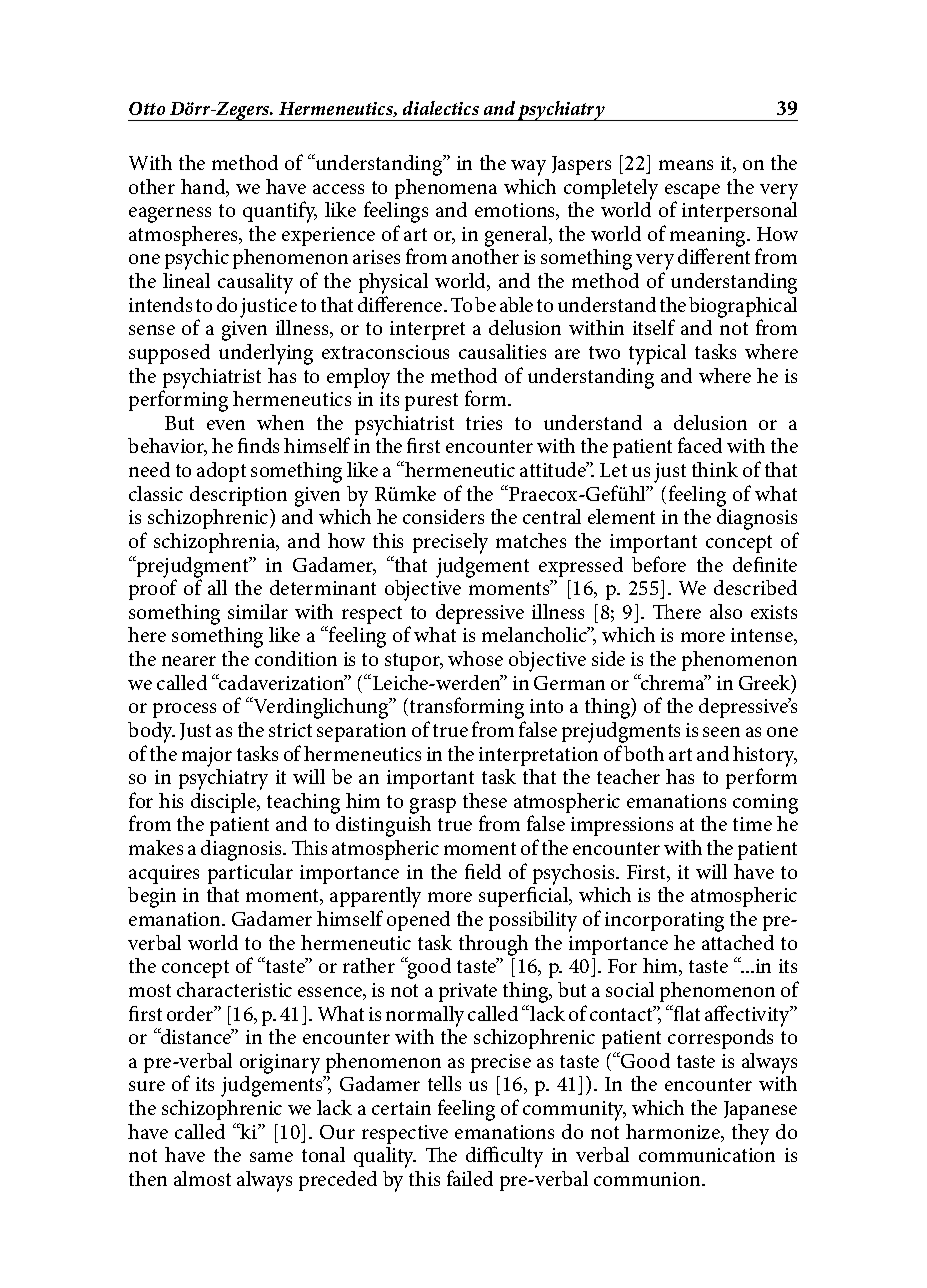 The height and width of the document is (1288, 927). Describe the element at coordinates (657, 354) in the document. I see `typical` at that location.
